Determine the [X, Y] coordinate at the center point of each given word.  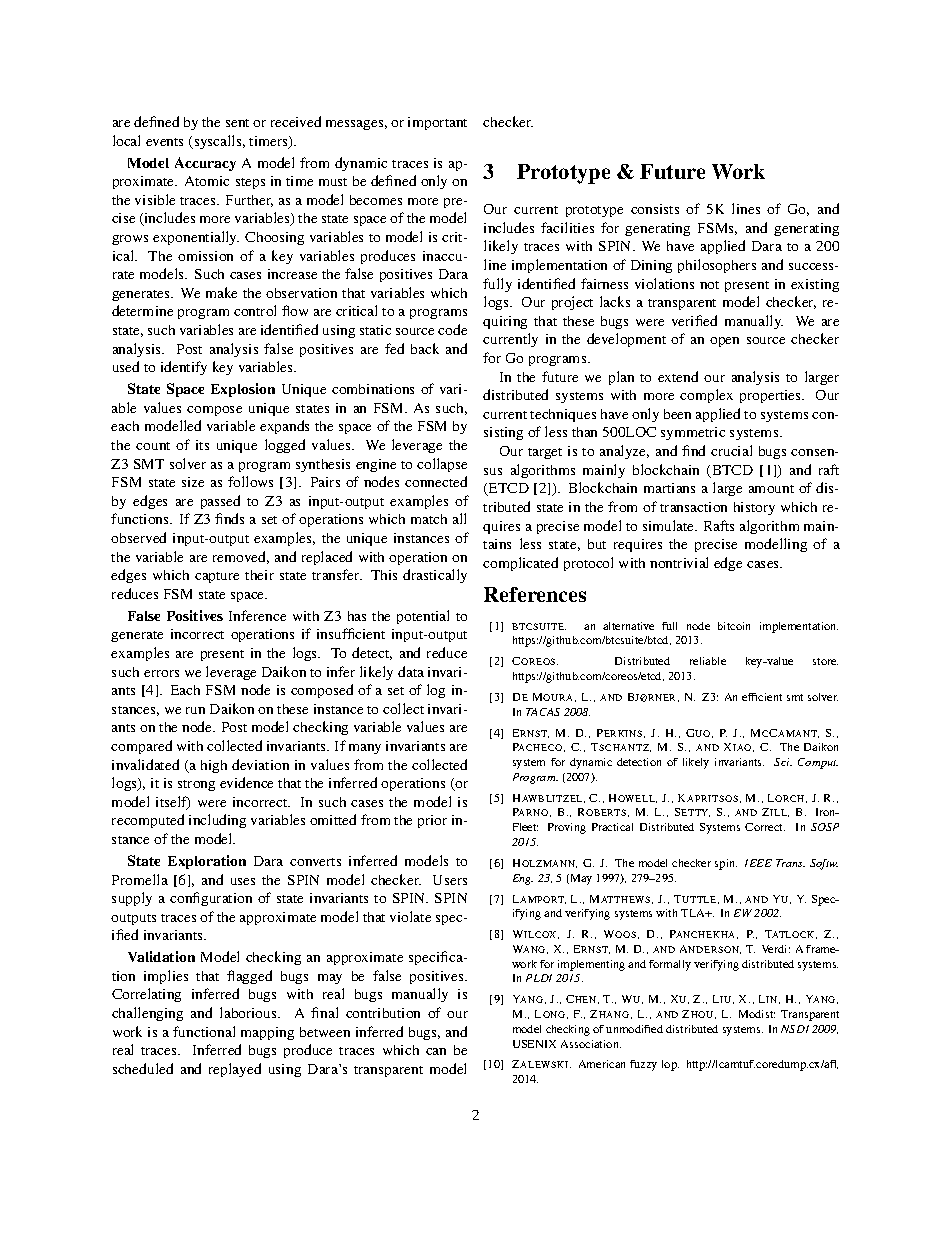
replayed [235, 1070]
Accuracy [205, 164]
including [217, 821]
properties [772, 396]
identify [184, 368]
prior [432, 821]
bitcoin [734, 626]
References [535, 594]
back [425, 348]
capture [217, 577]
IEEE [758, 863]
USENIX [534, 1044]
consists [655, 209]
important [437, 123]
